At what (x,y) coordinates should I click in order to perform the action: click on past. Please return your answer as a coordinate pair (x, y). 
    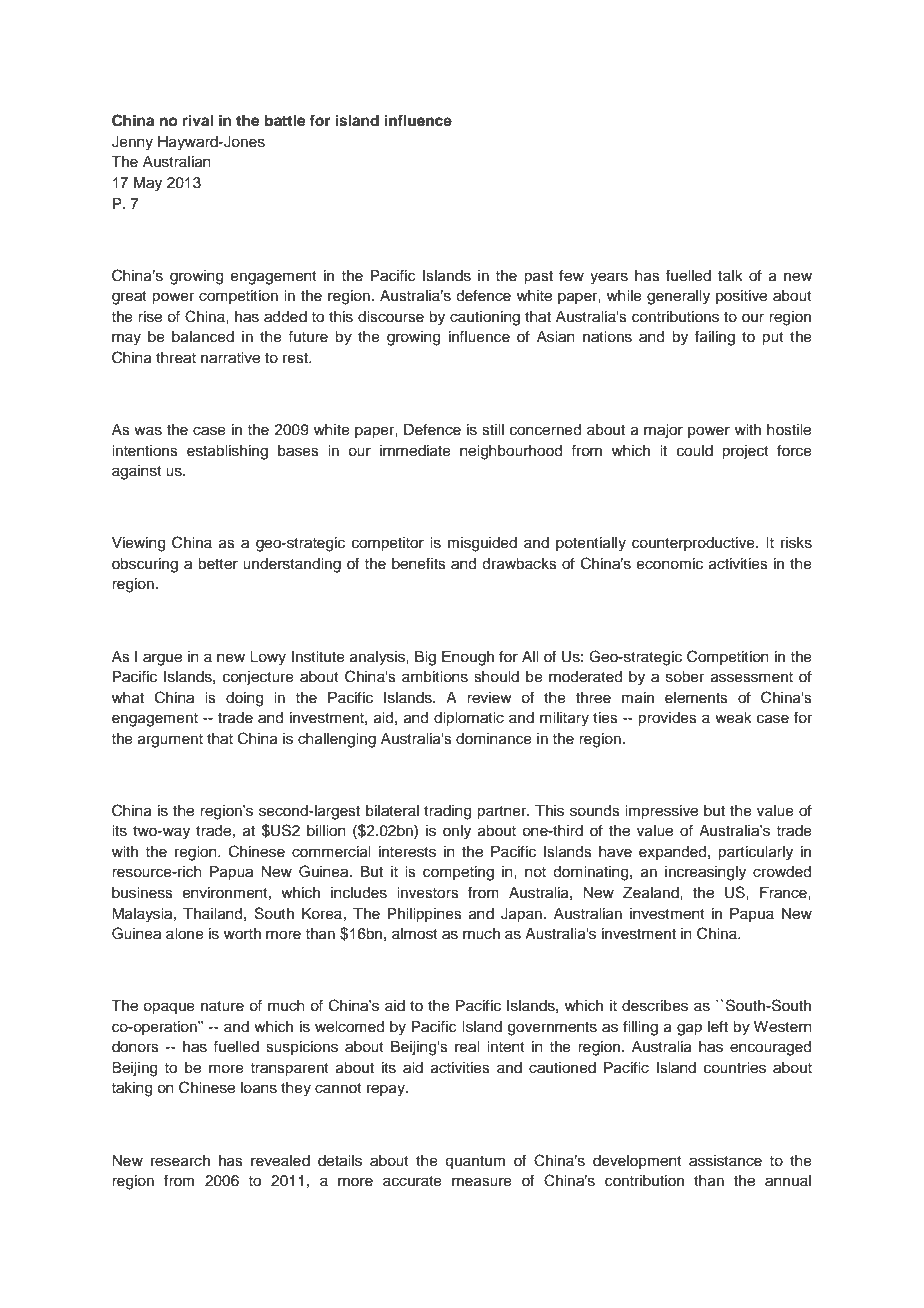
    Looking at the image, I should click on (538, 278).
